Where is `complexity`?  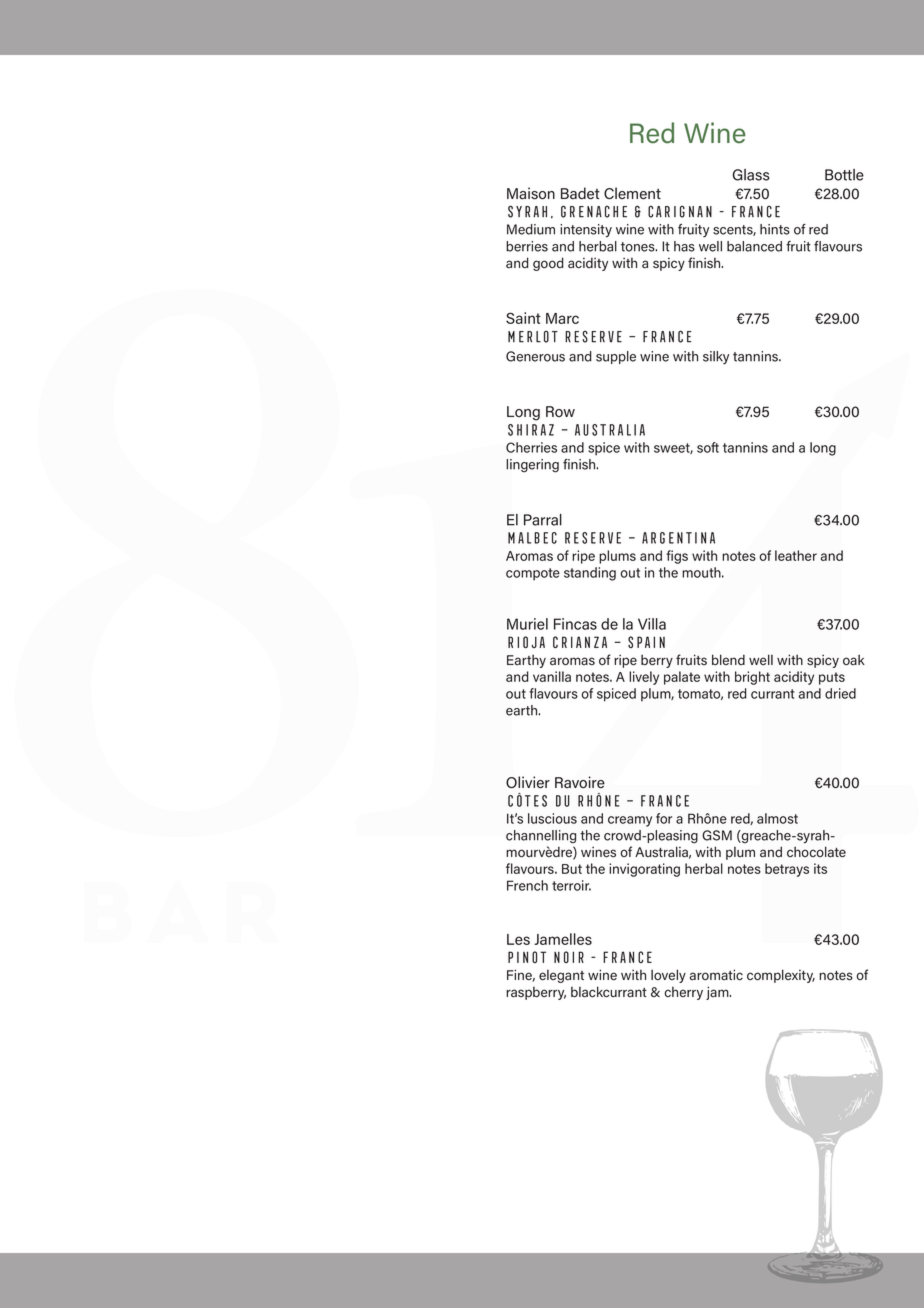 complexity is located at coordinates (781, 976).
